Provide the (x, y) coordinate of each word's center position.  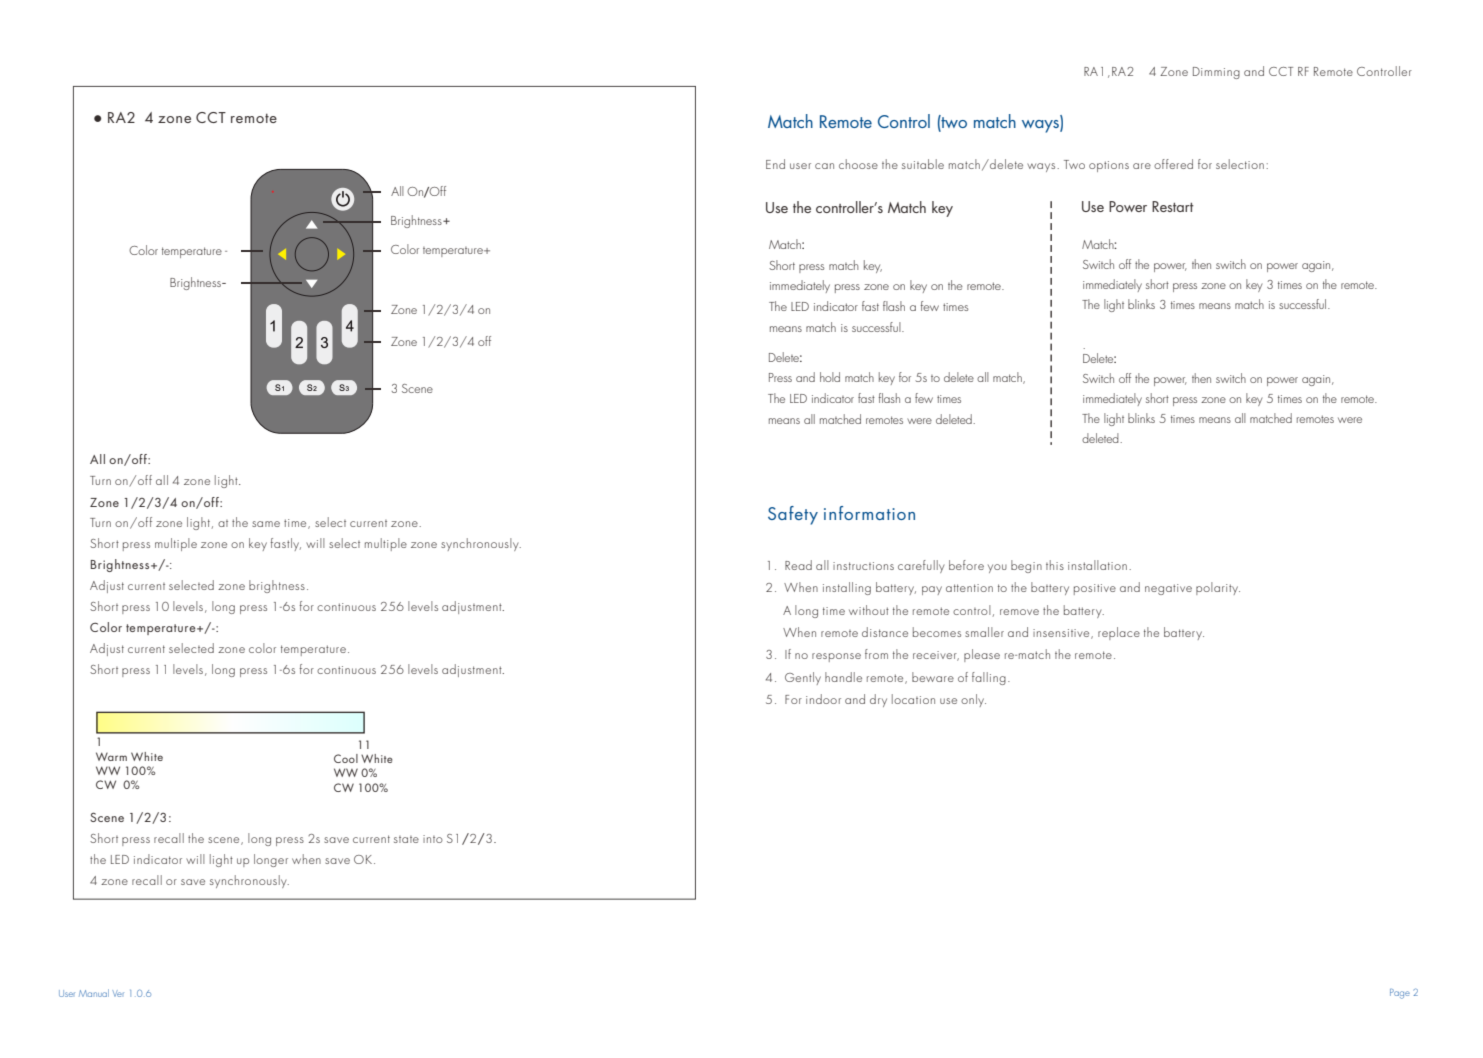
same (266, 524)
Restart (1173, 206)
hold (830, 377)
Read (798, 565)
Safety (793, 515)
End (775, 164)
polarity (1218, 588)
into (433, 839)
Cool (346, 758)
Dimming (1216, 73)
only (973, 700)
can (824, 166)
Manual (94, 993)
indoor (823, 699)
